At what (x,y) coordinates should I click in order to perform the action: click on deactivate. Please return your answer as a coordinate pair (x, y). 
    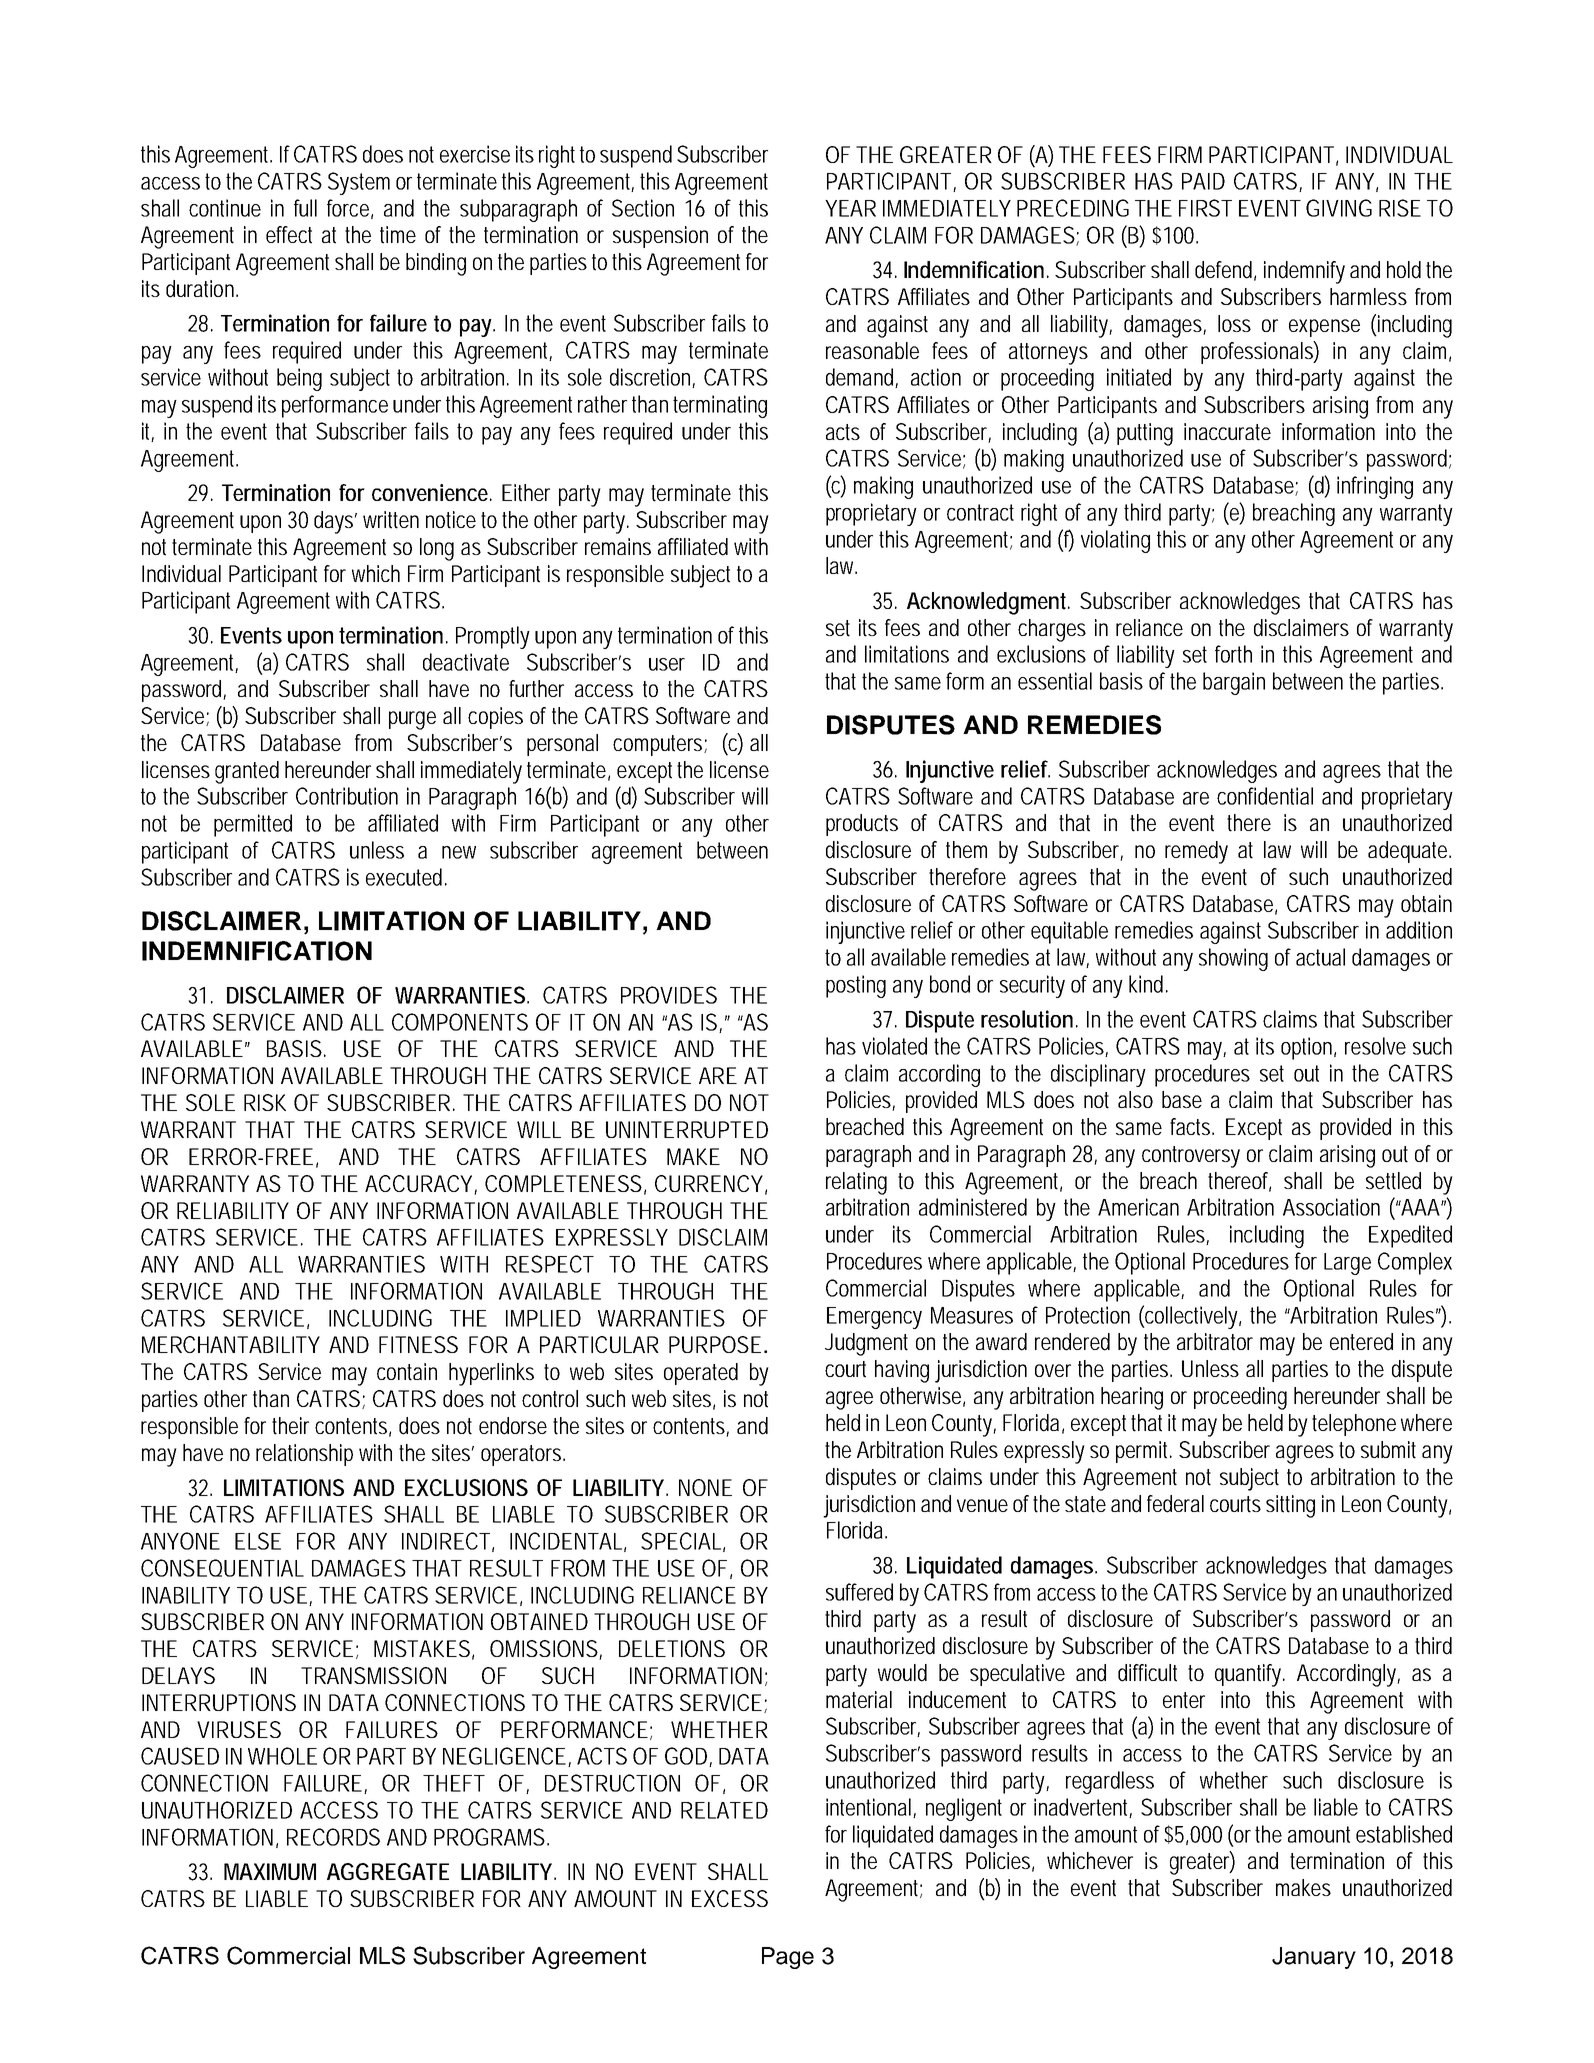
    Looking at the image, I should click on (466, 662).
